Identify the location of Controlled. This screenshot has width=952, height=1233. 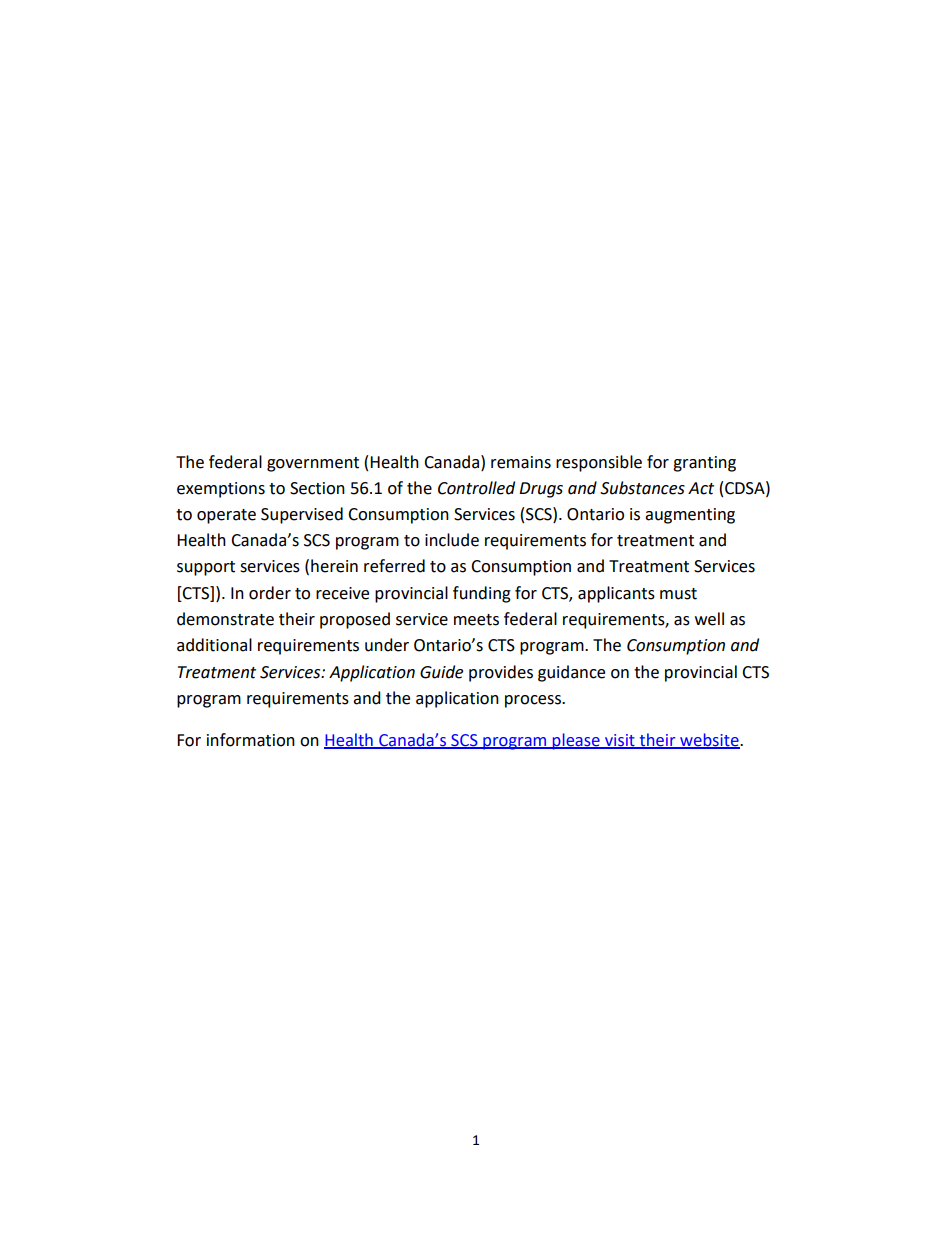
(476, 488).
